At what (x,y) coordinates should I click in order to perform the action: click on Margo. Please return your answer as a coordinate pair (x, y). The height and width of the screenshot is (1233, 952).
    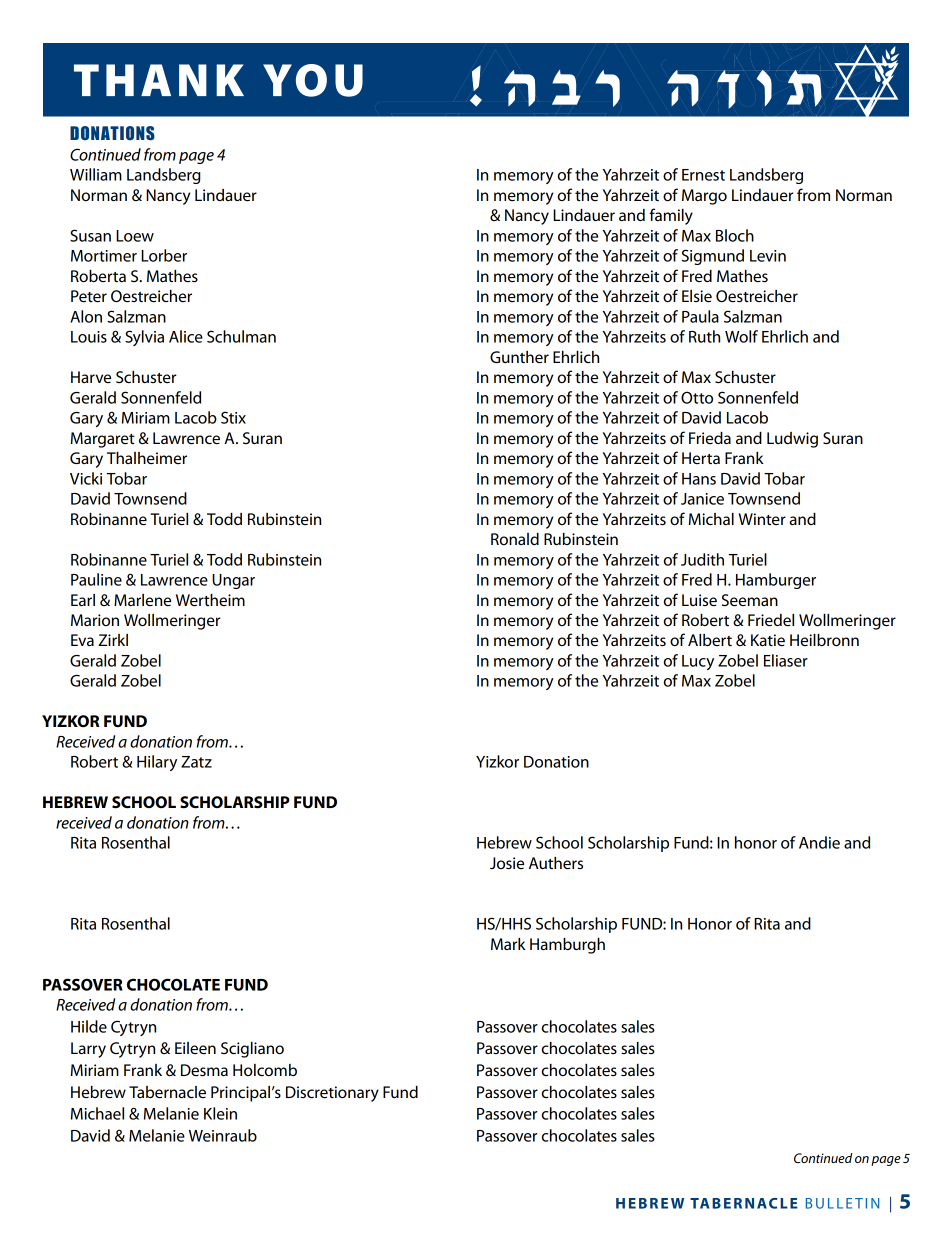
    Looking at the image, I should click on (704, 197).
